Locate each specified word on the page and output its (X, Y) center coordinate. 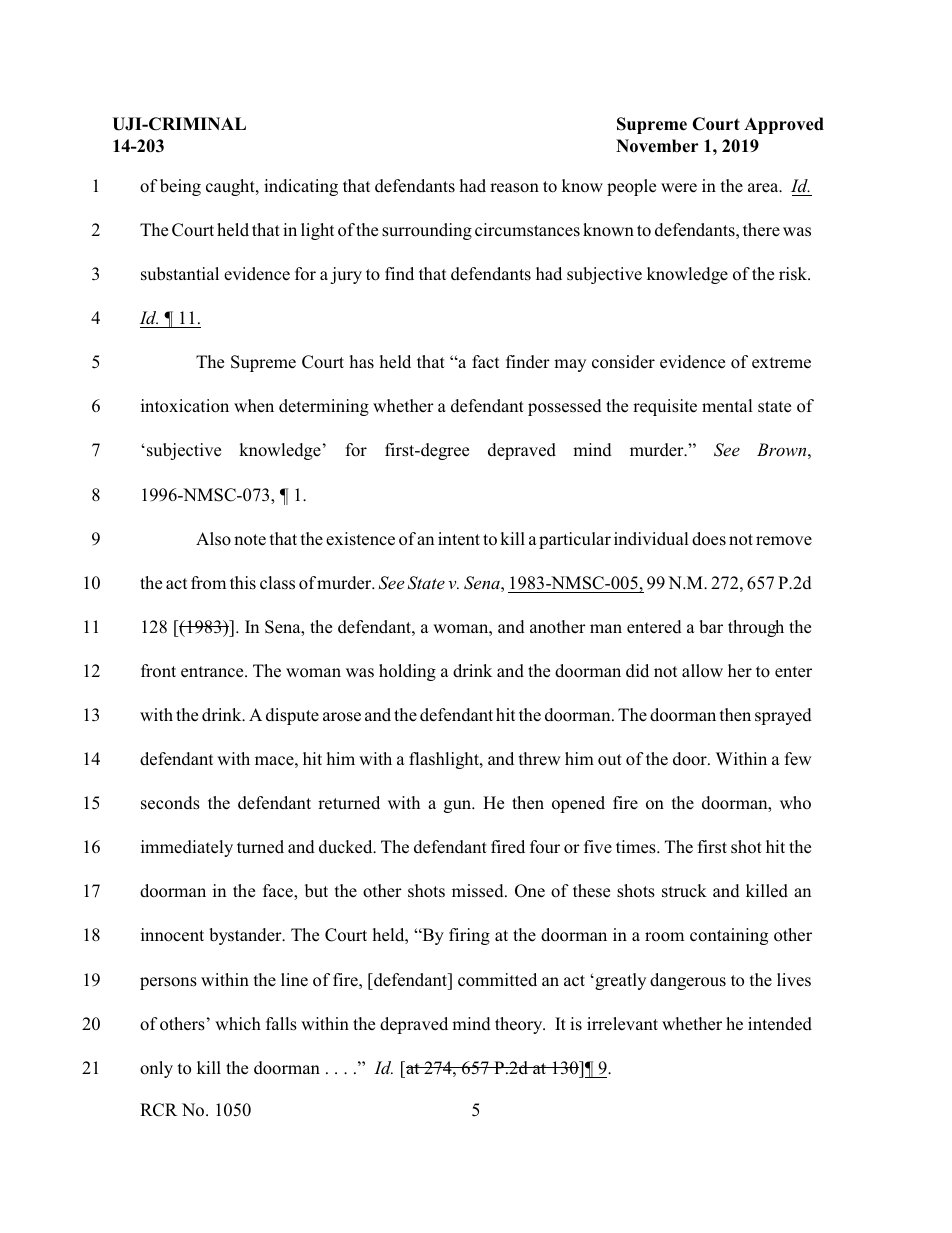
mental (727, 405)
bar (711, 627)
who (795, 802)
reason (514, 188)
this (243, 583)
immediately (187, 848)
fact (485, 362)
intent (459, 539)
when (254, 405)
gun (459, 806)
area (764, 187)
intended (780, 1024)
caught (231, 187)
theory (520, 1025)
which (238, 1024)
